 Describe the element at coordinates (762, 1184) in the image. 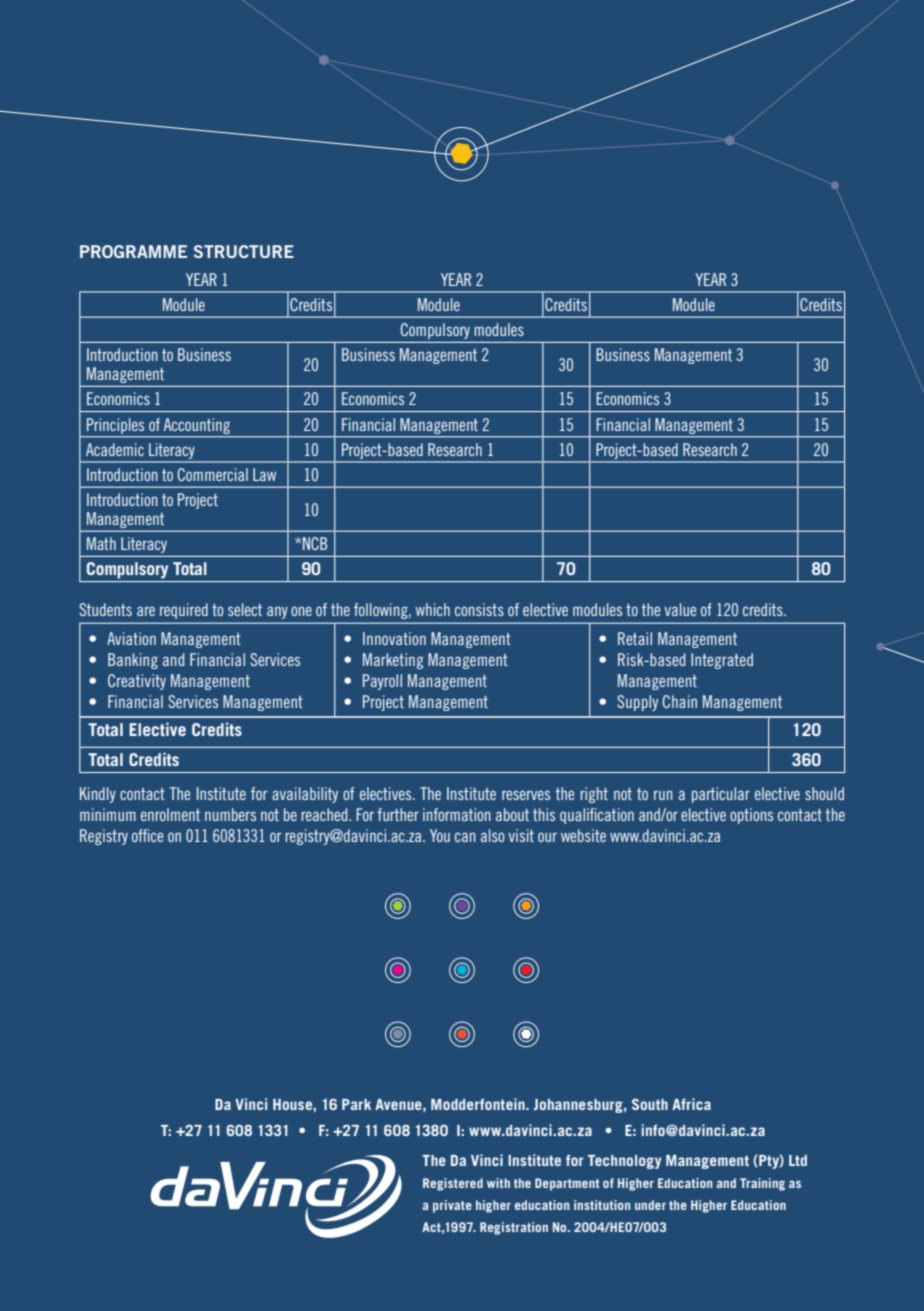

I see `Training` at that location.
